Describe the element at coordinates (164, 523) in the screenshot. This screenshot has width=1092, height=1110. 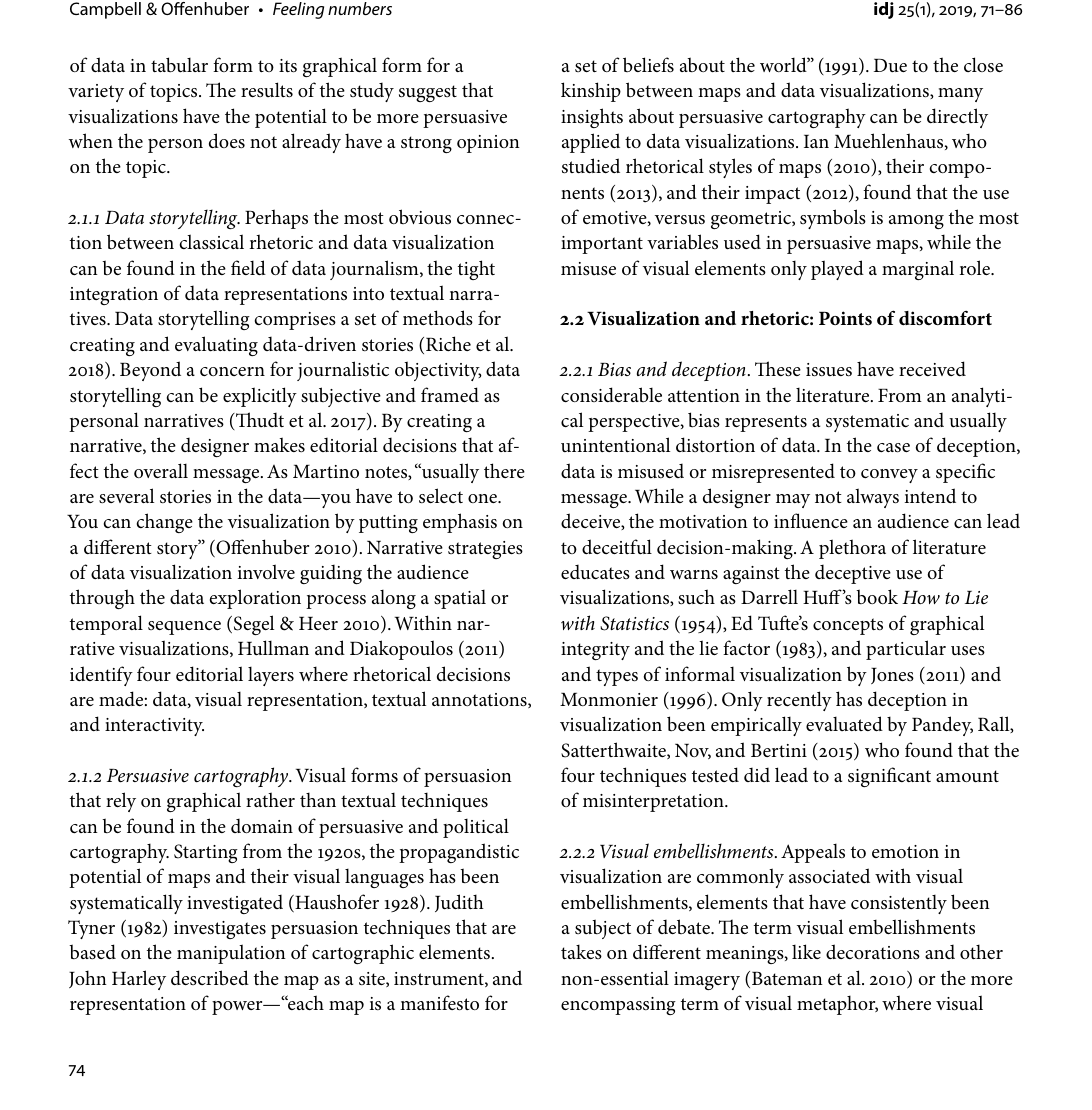
I see `change` at that location.
